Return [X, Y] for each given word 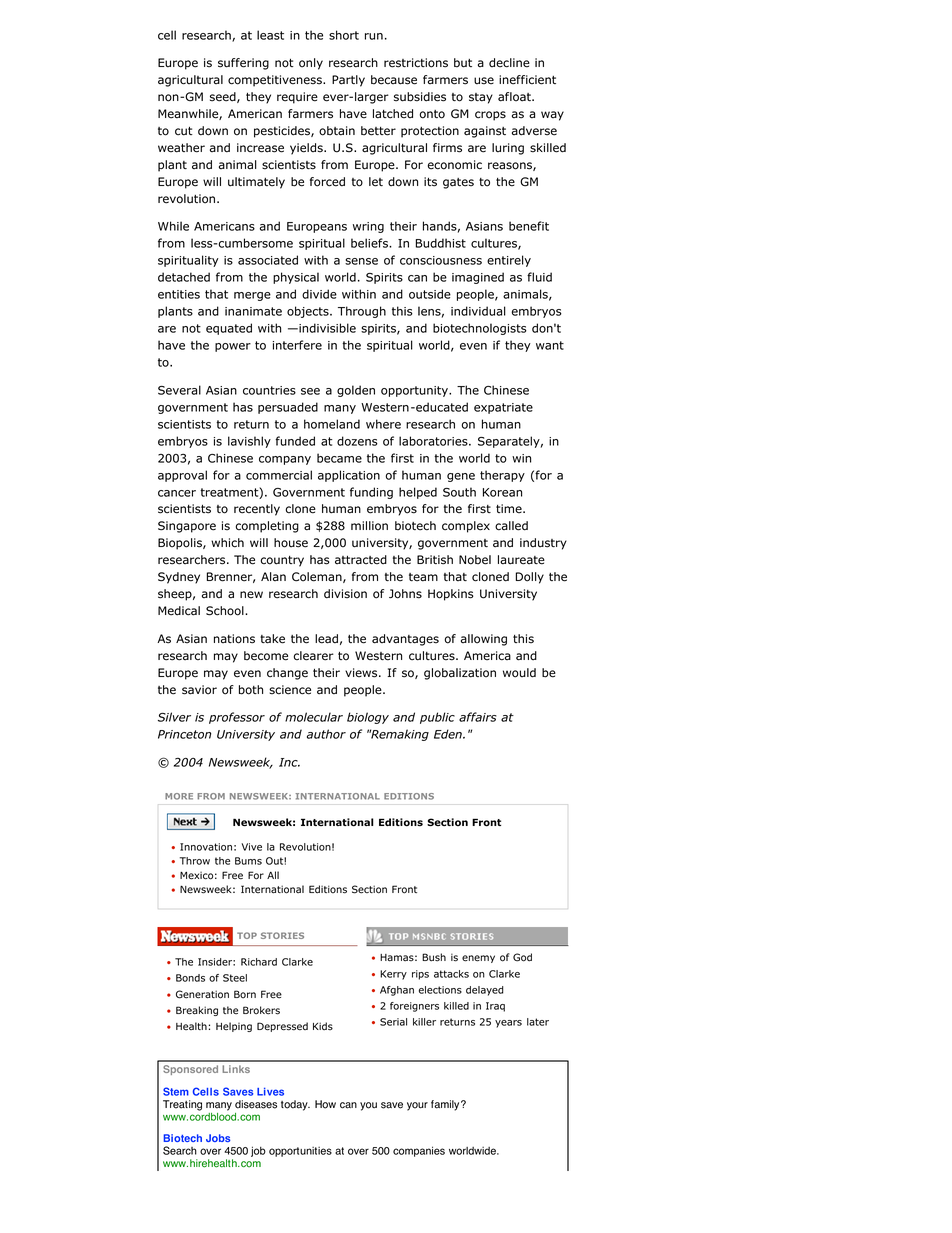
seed [224, 97]
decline [509, 63]
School [226, 611]
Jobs [218, 1138]
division [345, 594]
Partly [348, 81]
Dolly [530, 578]
